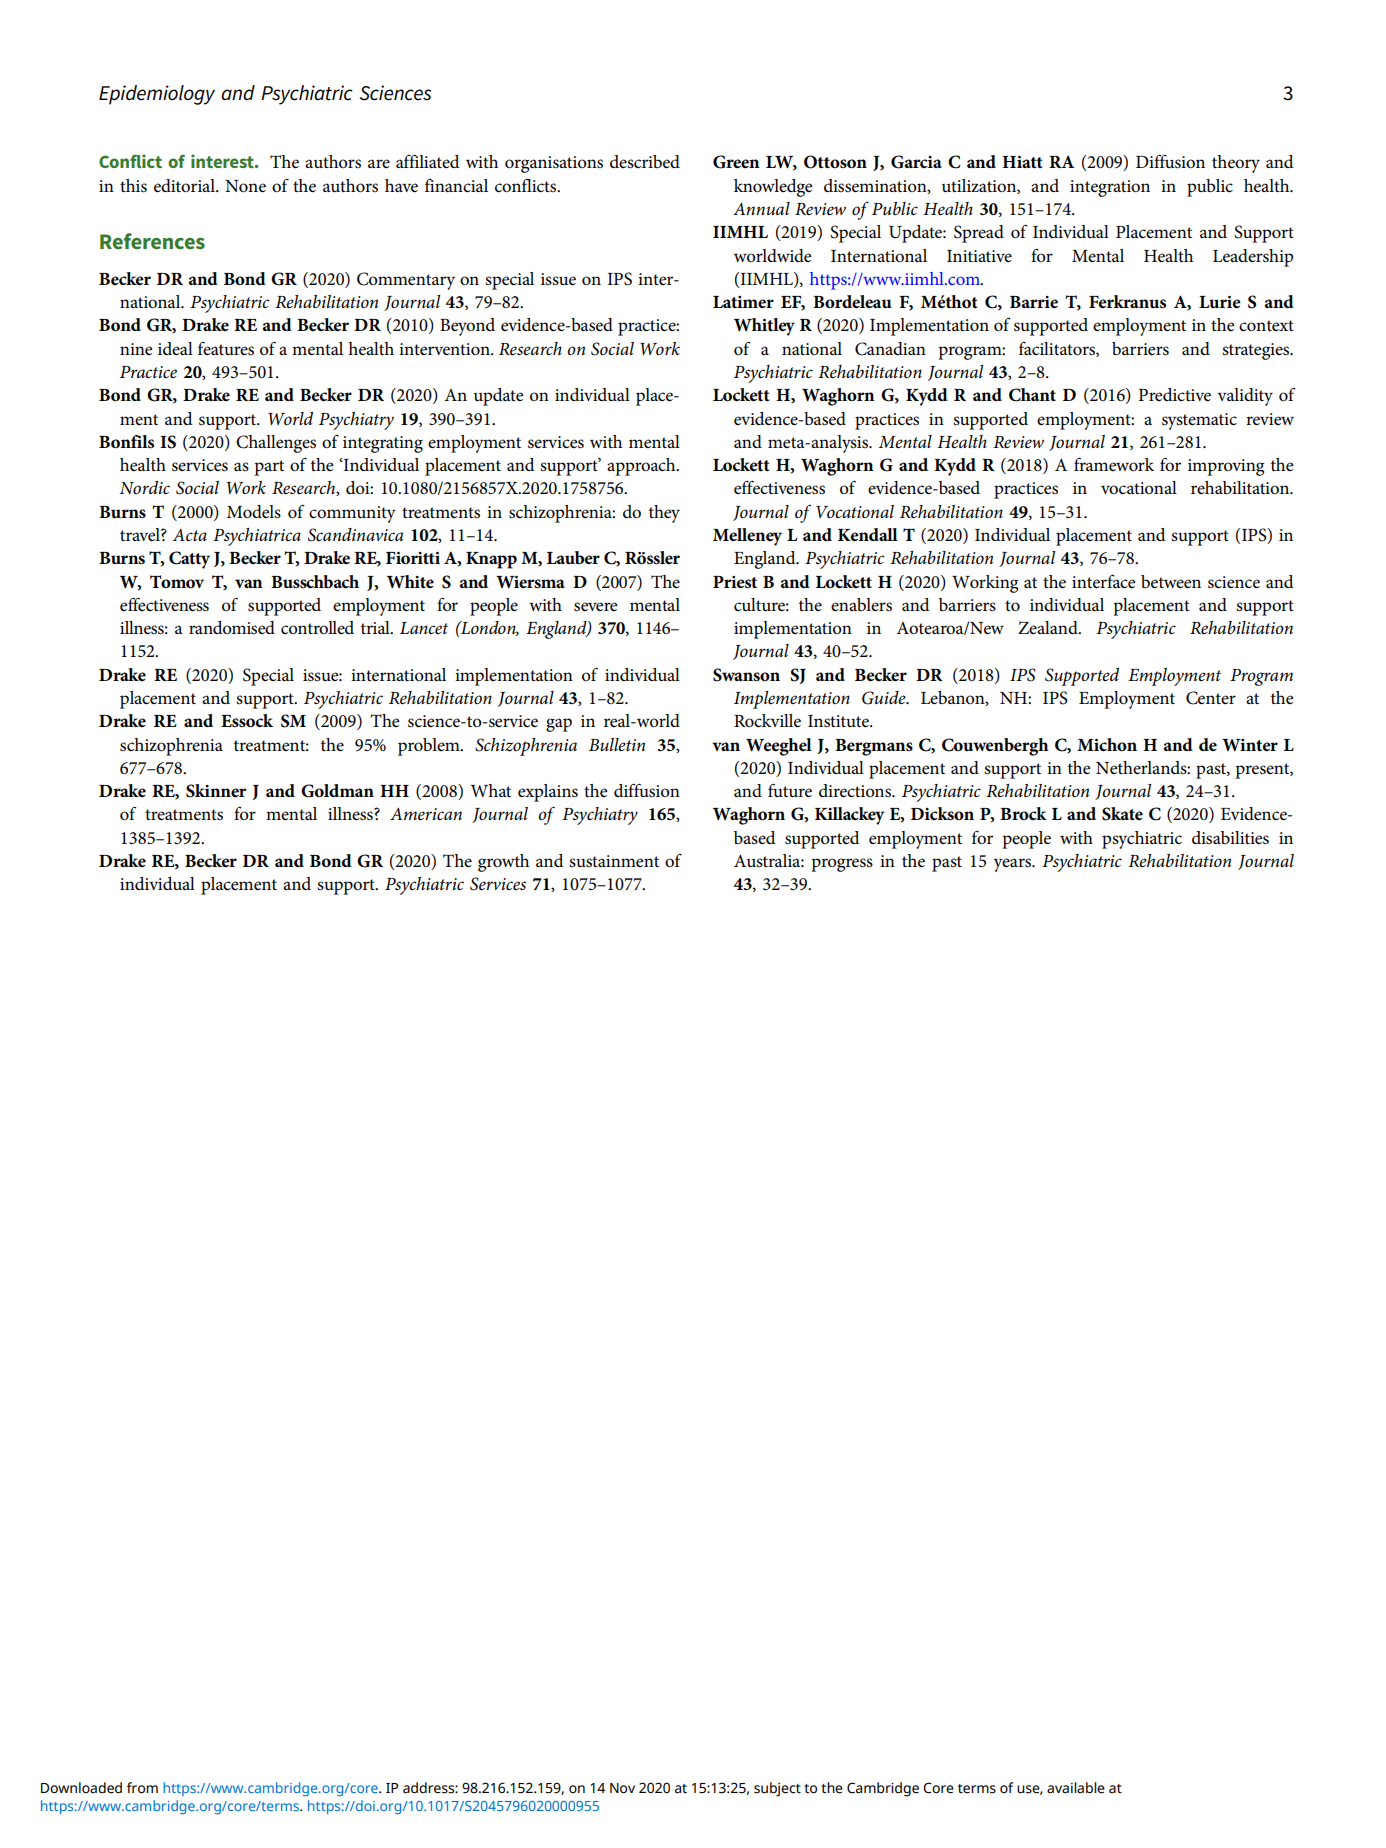  Describe the element at coordinates (142, 1788) in the screenshot. I see `from` at that location.
